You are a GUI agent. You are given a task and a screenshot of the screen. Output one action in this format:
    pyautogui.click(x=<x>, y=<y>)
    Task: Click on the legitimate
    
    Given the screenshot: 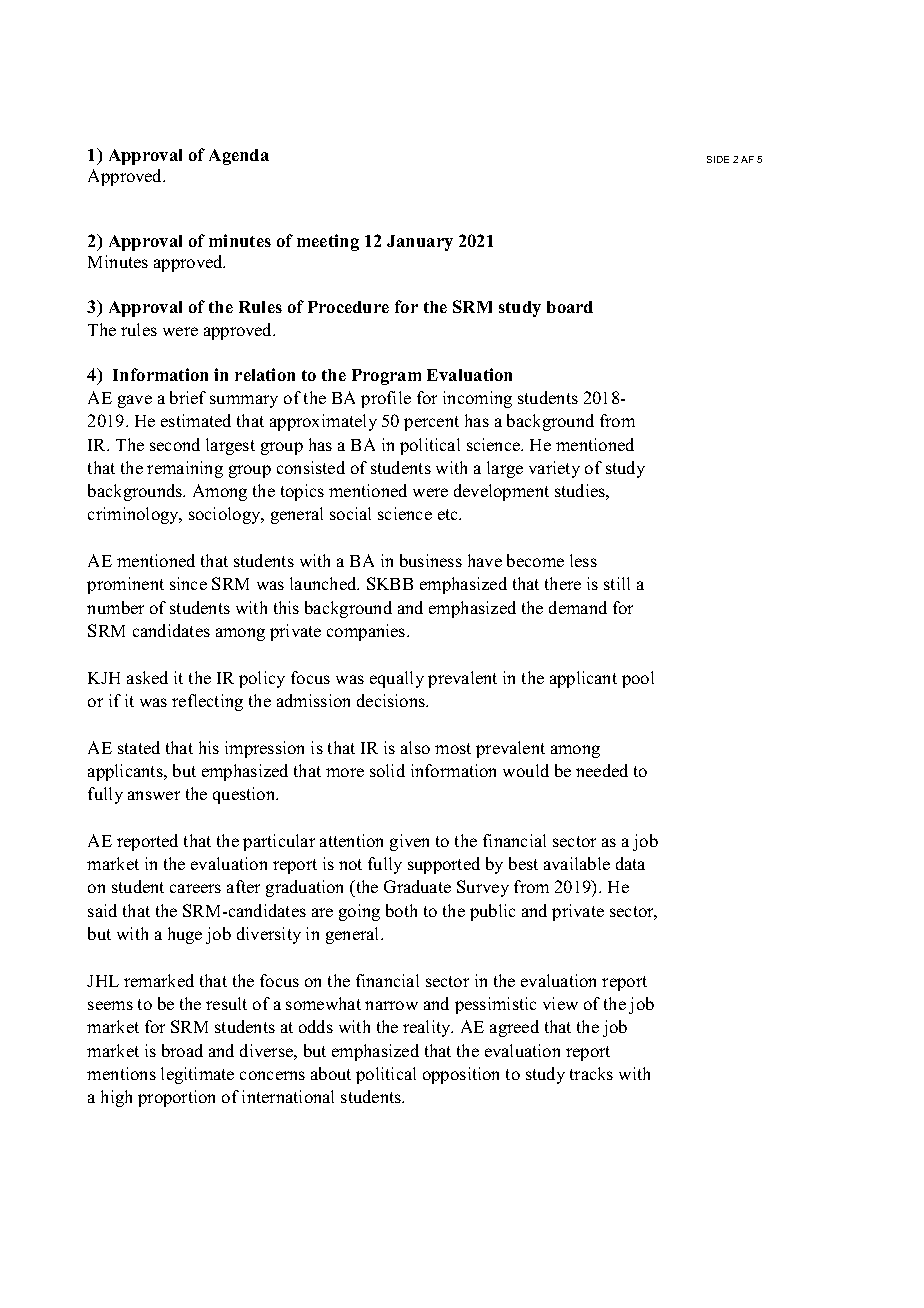 What is the action you would take?
    pyautogui.click(x=197, y=1075)
